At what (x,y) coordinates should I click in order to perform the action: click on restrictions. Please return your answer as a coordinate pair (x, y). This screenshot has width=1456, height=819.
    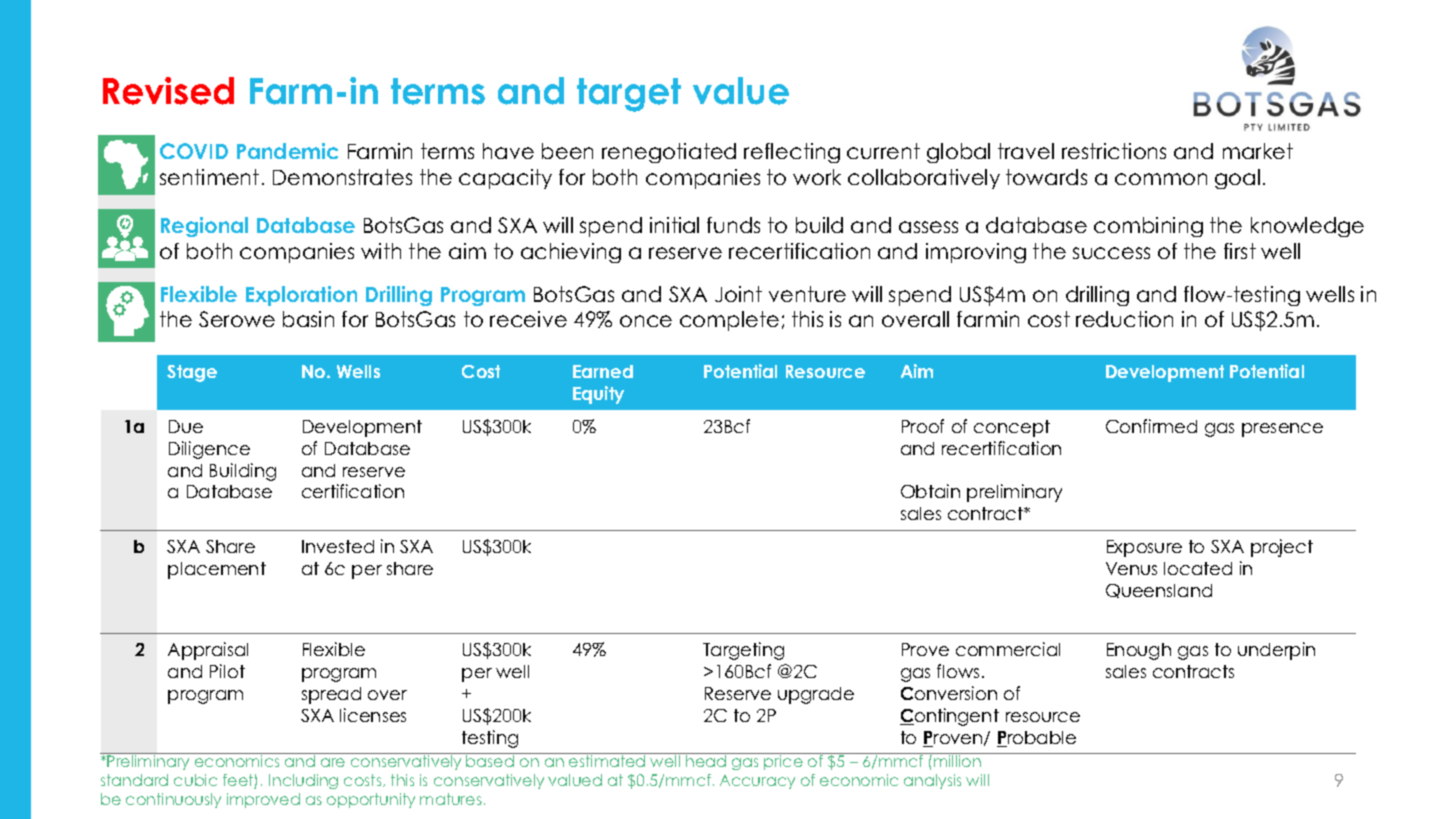
    Looking at the image, I should click on (1114, 151).
